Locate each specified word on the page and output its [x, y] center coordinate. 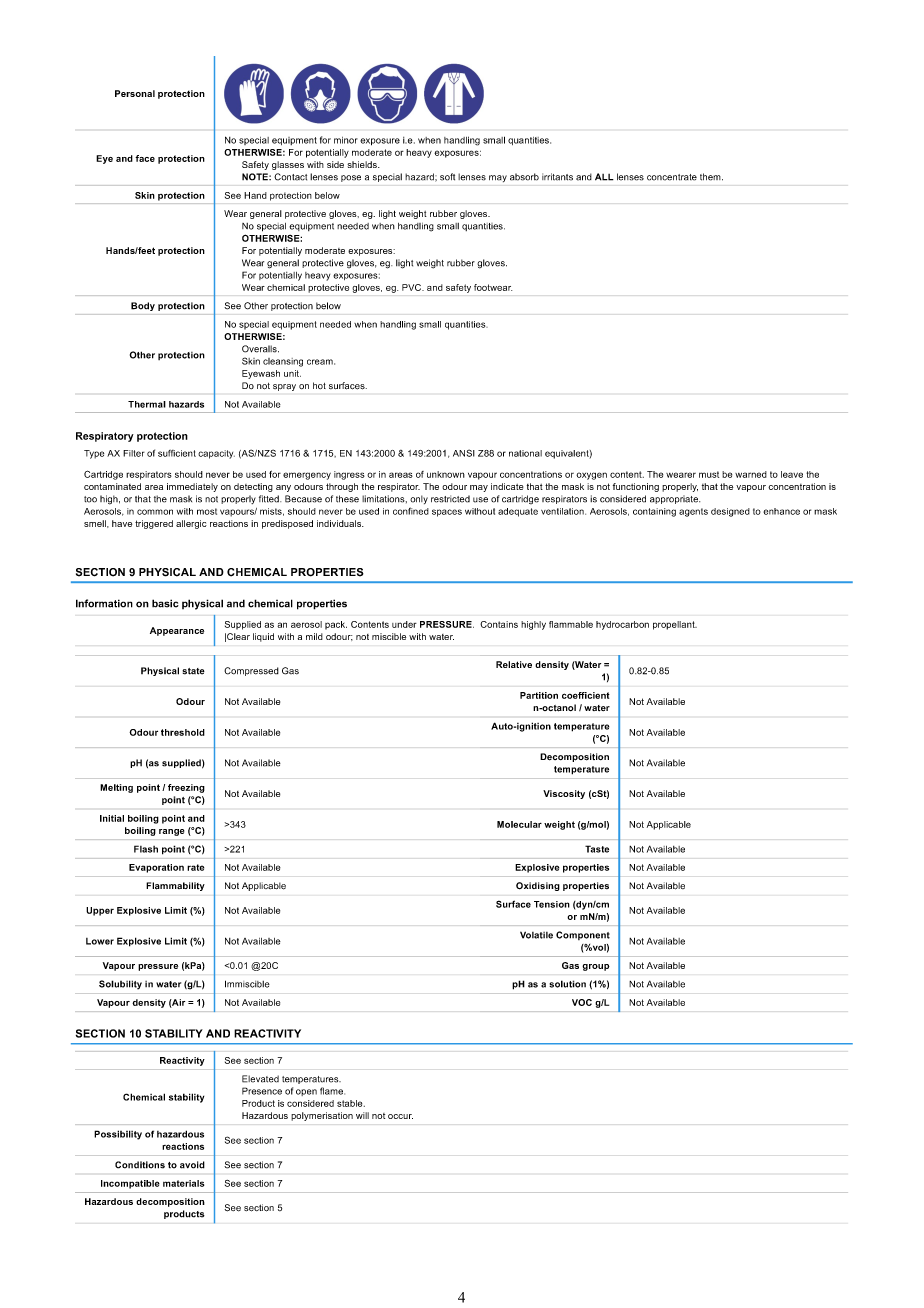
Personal [135, 93]
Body [143, 306]
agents [693, 512]
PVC [412, 287]
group [596, 967]
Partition [539, 695]
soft [447, 177]
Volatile [536, 935]
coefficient [586, 695]
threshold [183, 732]
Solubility [120, 985]
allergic [191, 524]
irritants [557, 177]
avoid [192, 1165]
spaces [447, 513]
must [709, 474]
